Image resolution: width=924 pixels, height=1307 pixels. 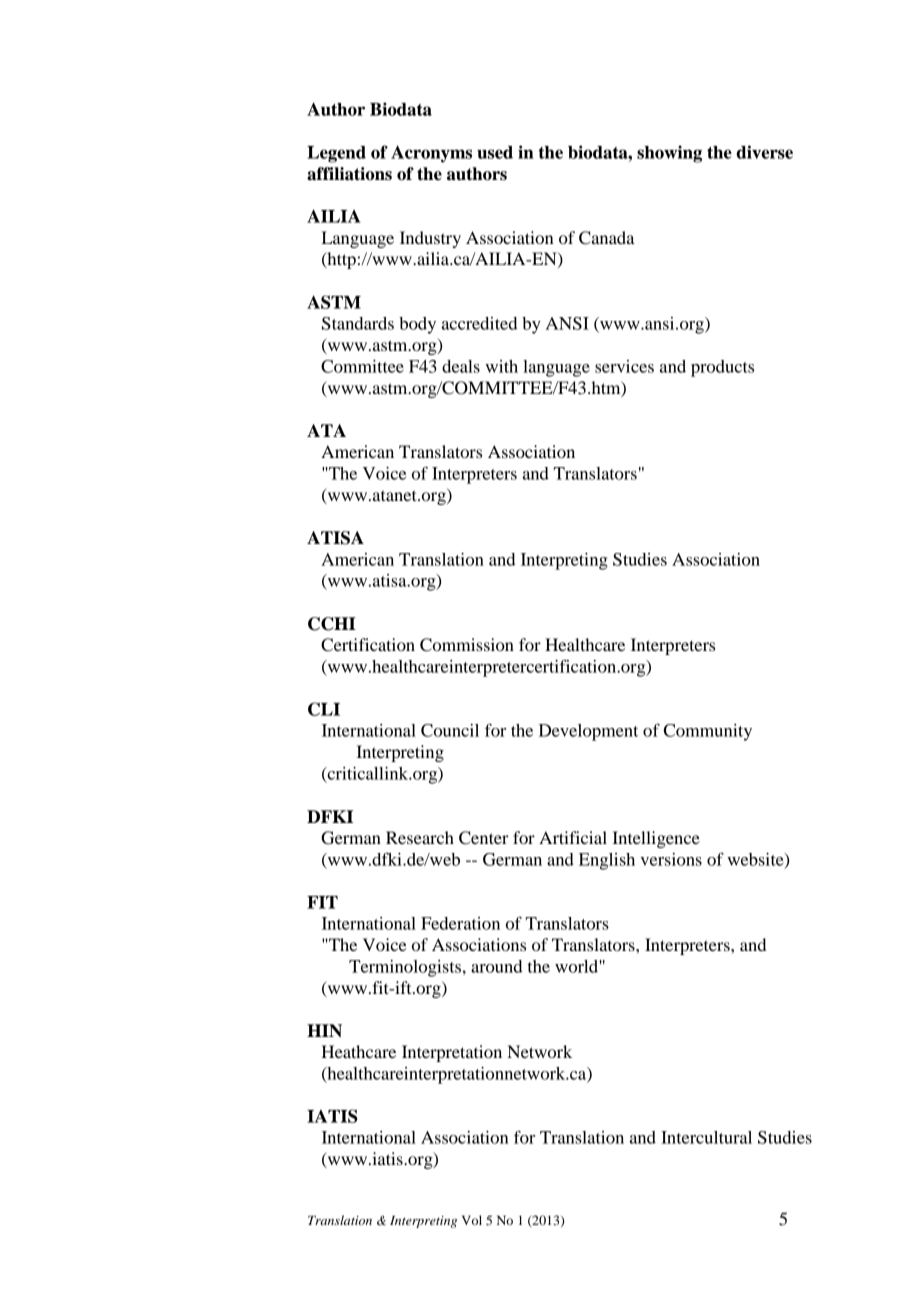 What do you see at coordinates (467, 645) in the page?
I see `Commission` at bounding box center [467, 645].
